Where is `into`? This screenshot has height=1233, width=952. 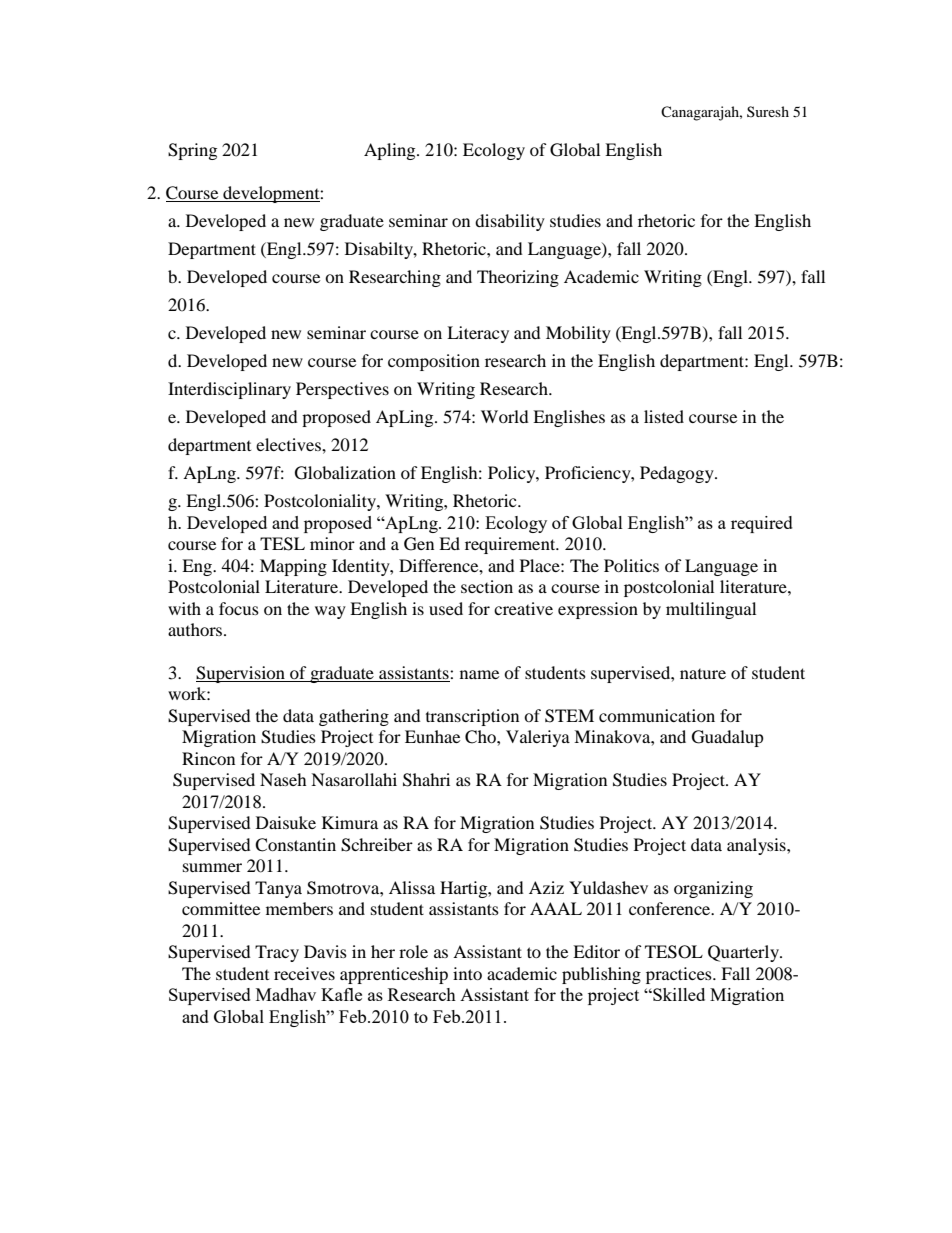
into is located at coordinates (467, 973).
